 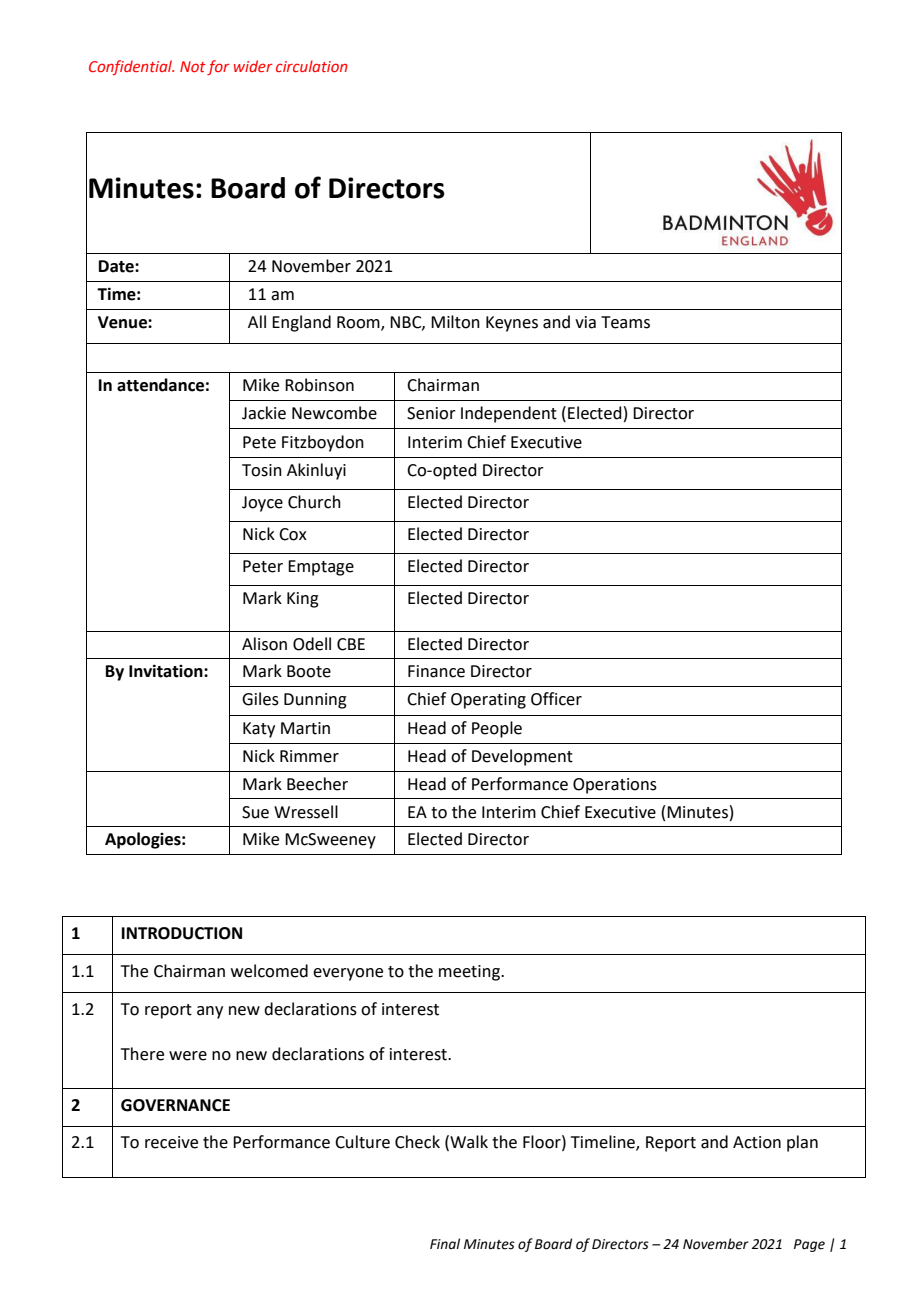 I want to click on receive, so click(x=171, y=1142).
